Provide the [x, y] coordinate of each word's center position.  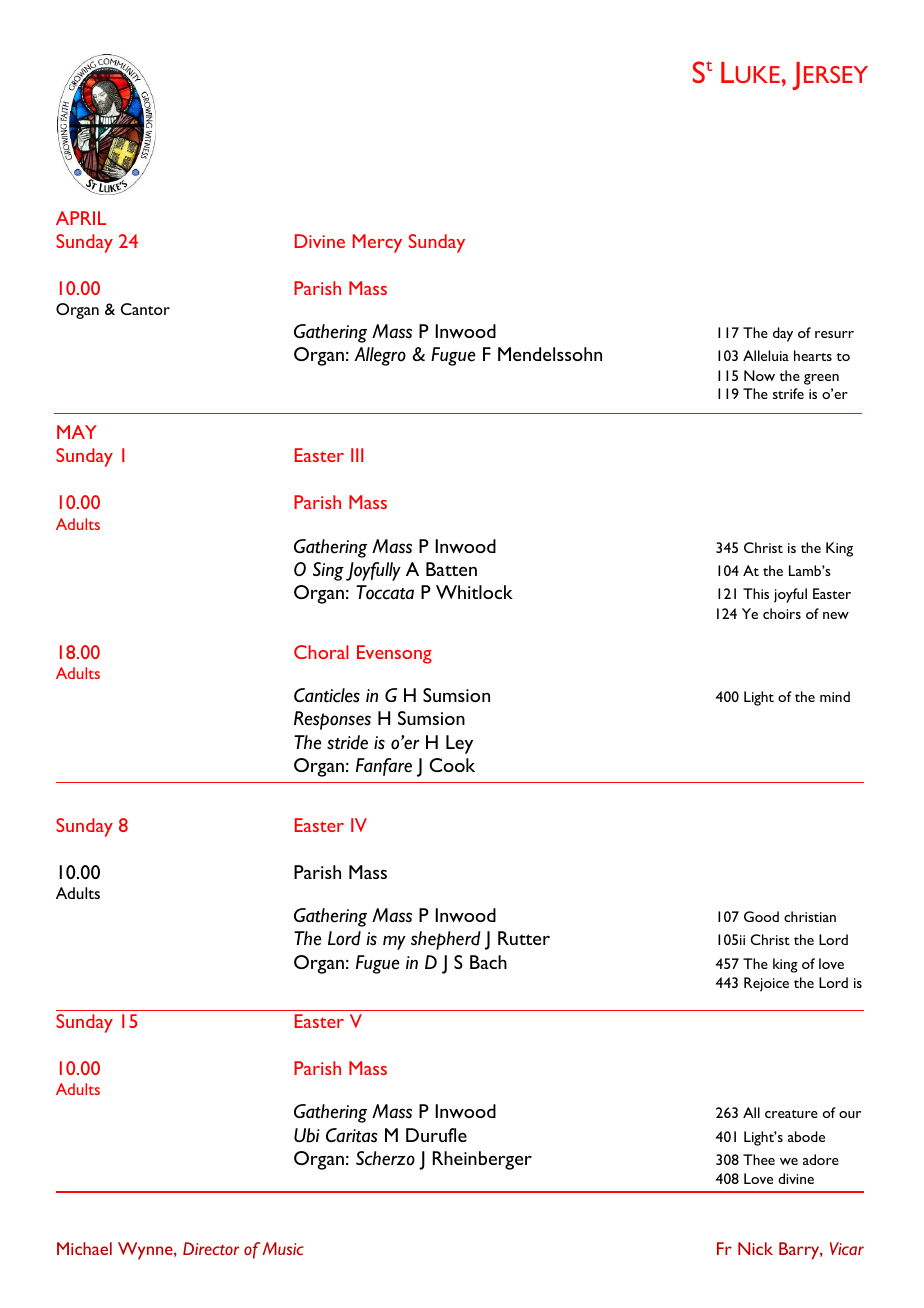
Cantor [145, 309]
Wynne [146, 1251]
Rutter [524, 938]
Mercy [377, 243]
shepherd [446, 940]
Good [761, 916]
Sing [328, 571]
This [756, 593]
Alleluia [766, 355]
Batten [451, 569]
